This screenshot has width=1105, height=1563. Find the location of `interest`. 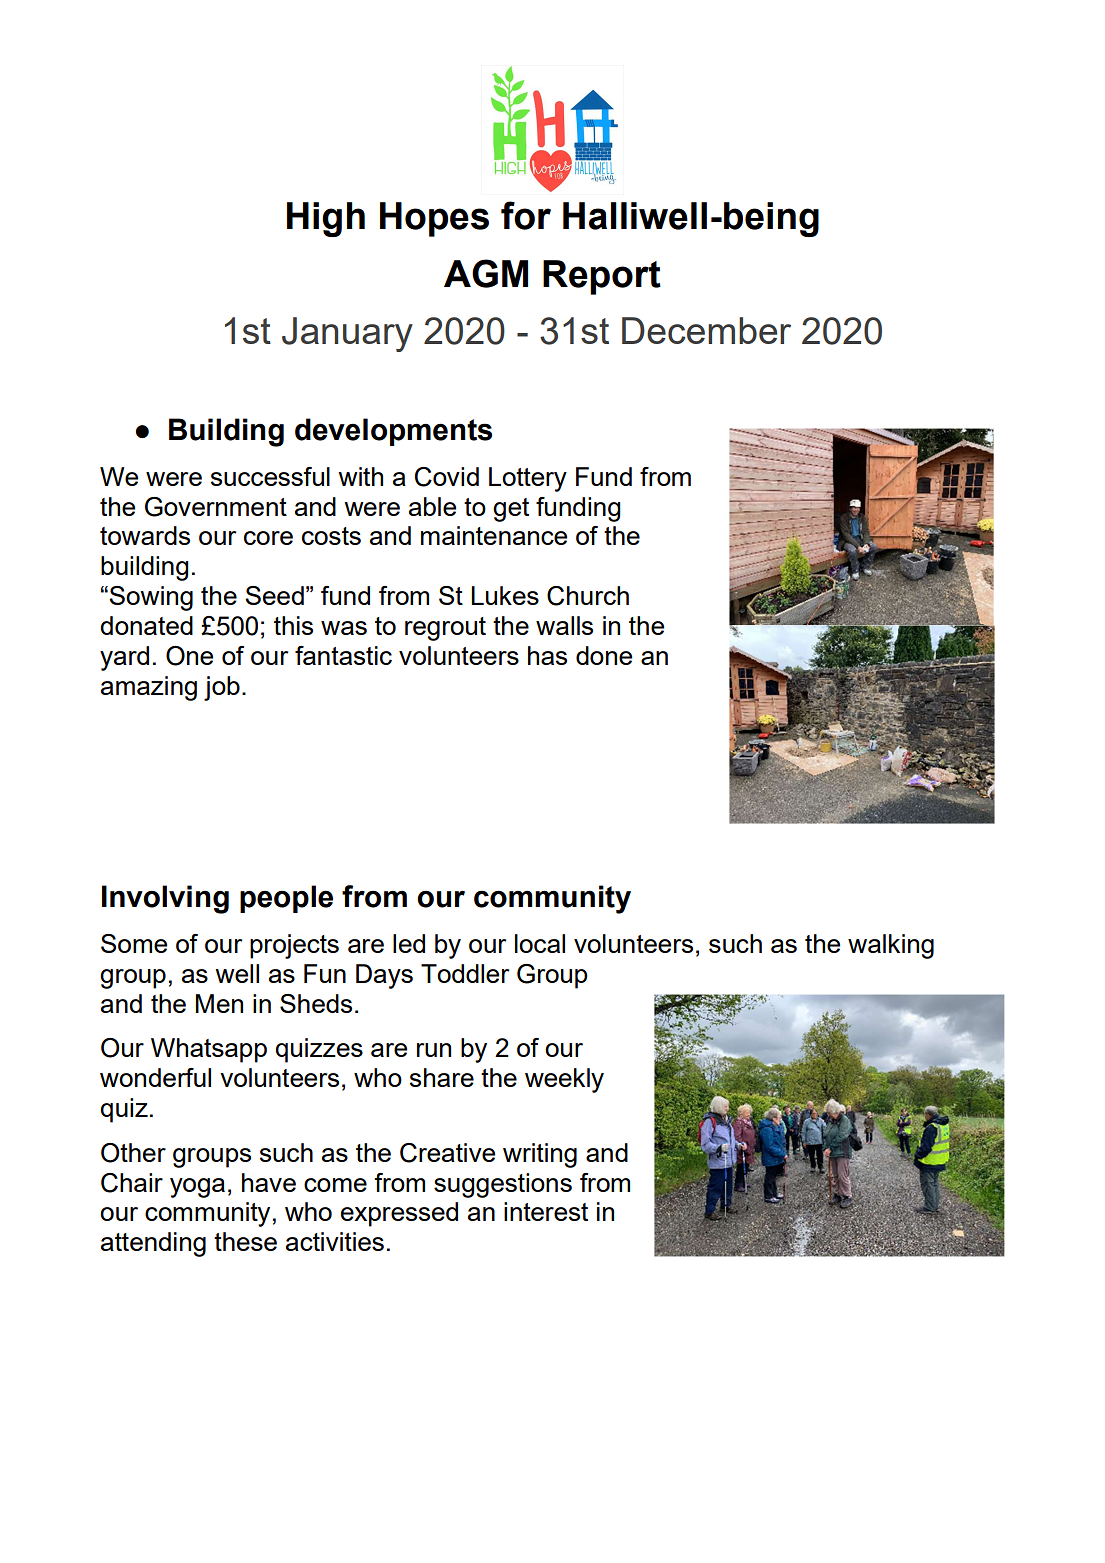

interest is located at coordinates (546, 1211).
